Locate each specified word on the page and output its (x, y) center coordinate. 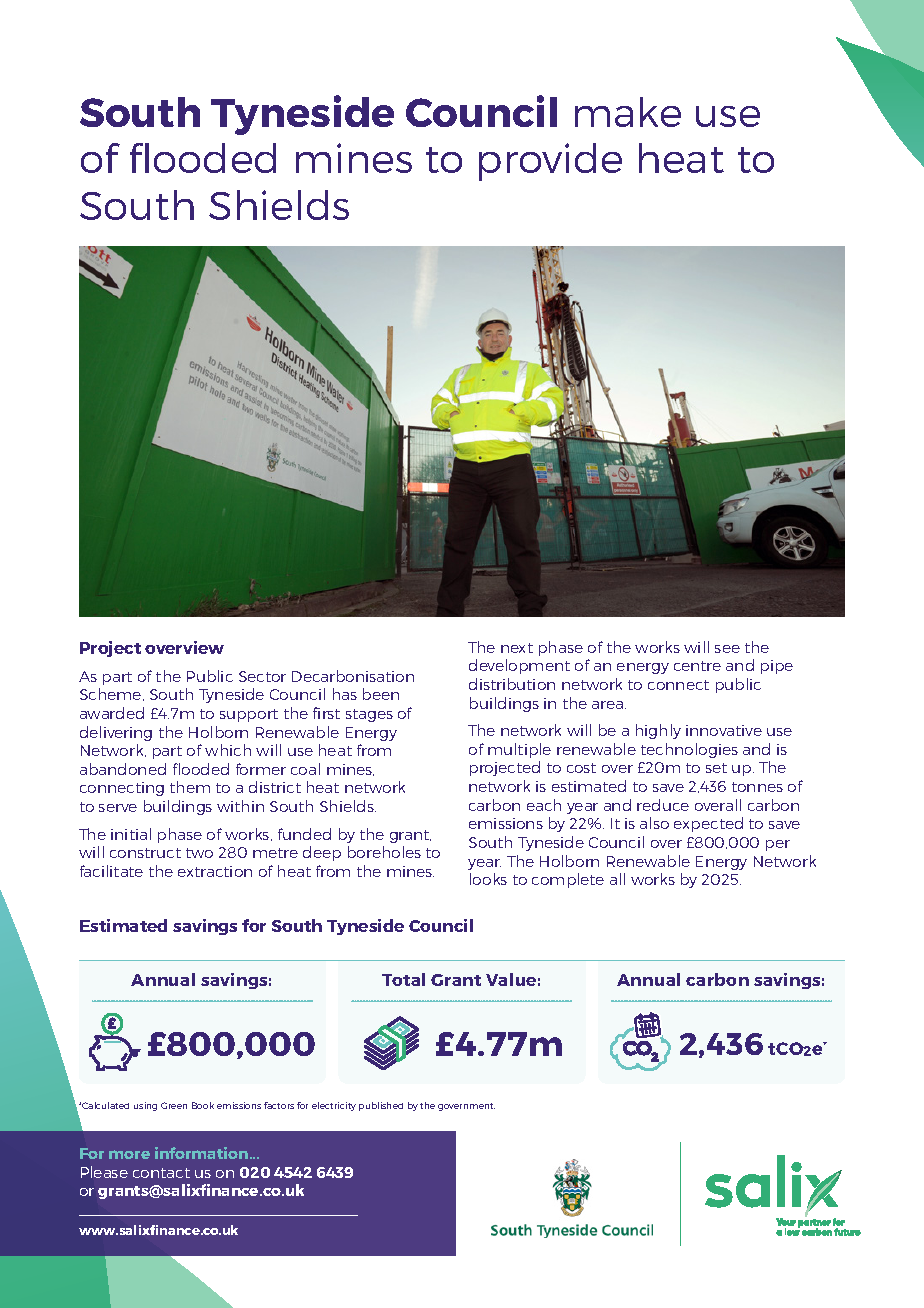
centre (697, 666)
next (517, 648)
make (628, 112)
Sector (262, 676)
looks (488, 879)
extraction (215, 871)
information (203, 1153)
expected (708, 824)
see (727, 649)
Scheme (112, 694)
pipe (777, 667)
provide (550, 162)
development (519, 666)
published (381, 1106)
